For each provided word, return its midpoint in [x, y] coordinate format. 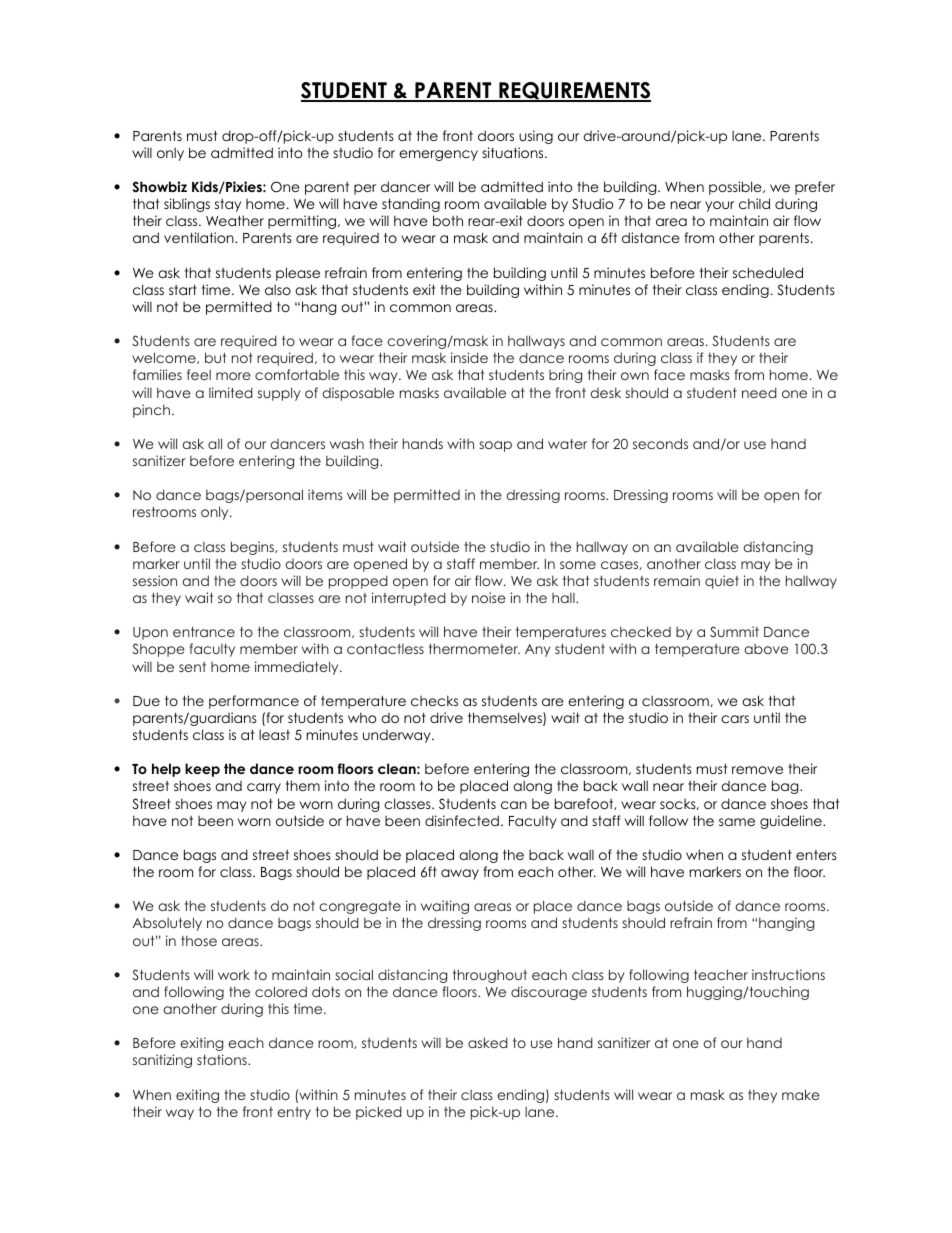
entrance [204, 632]
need [759, 392]
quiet [722, 582]
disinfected [462, 820]
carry [264, 788]
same [737, 822]
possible [736, 188]
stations [223, 1059]
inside [469, 357]
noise [489, 597]
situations [514, 152]
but [215, 357]
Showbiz [159, 187]
